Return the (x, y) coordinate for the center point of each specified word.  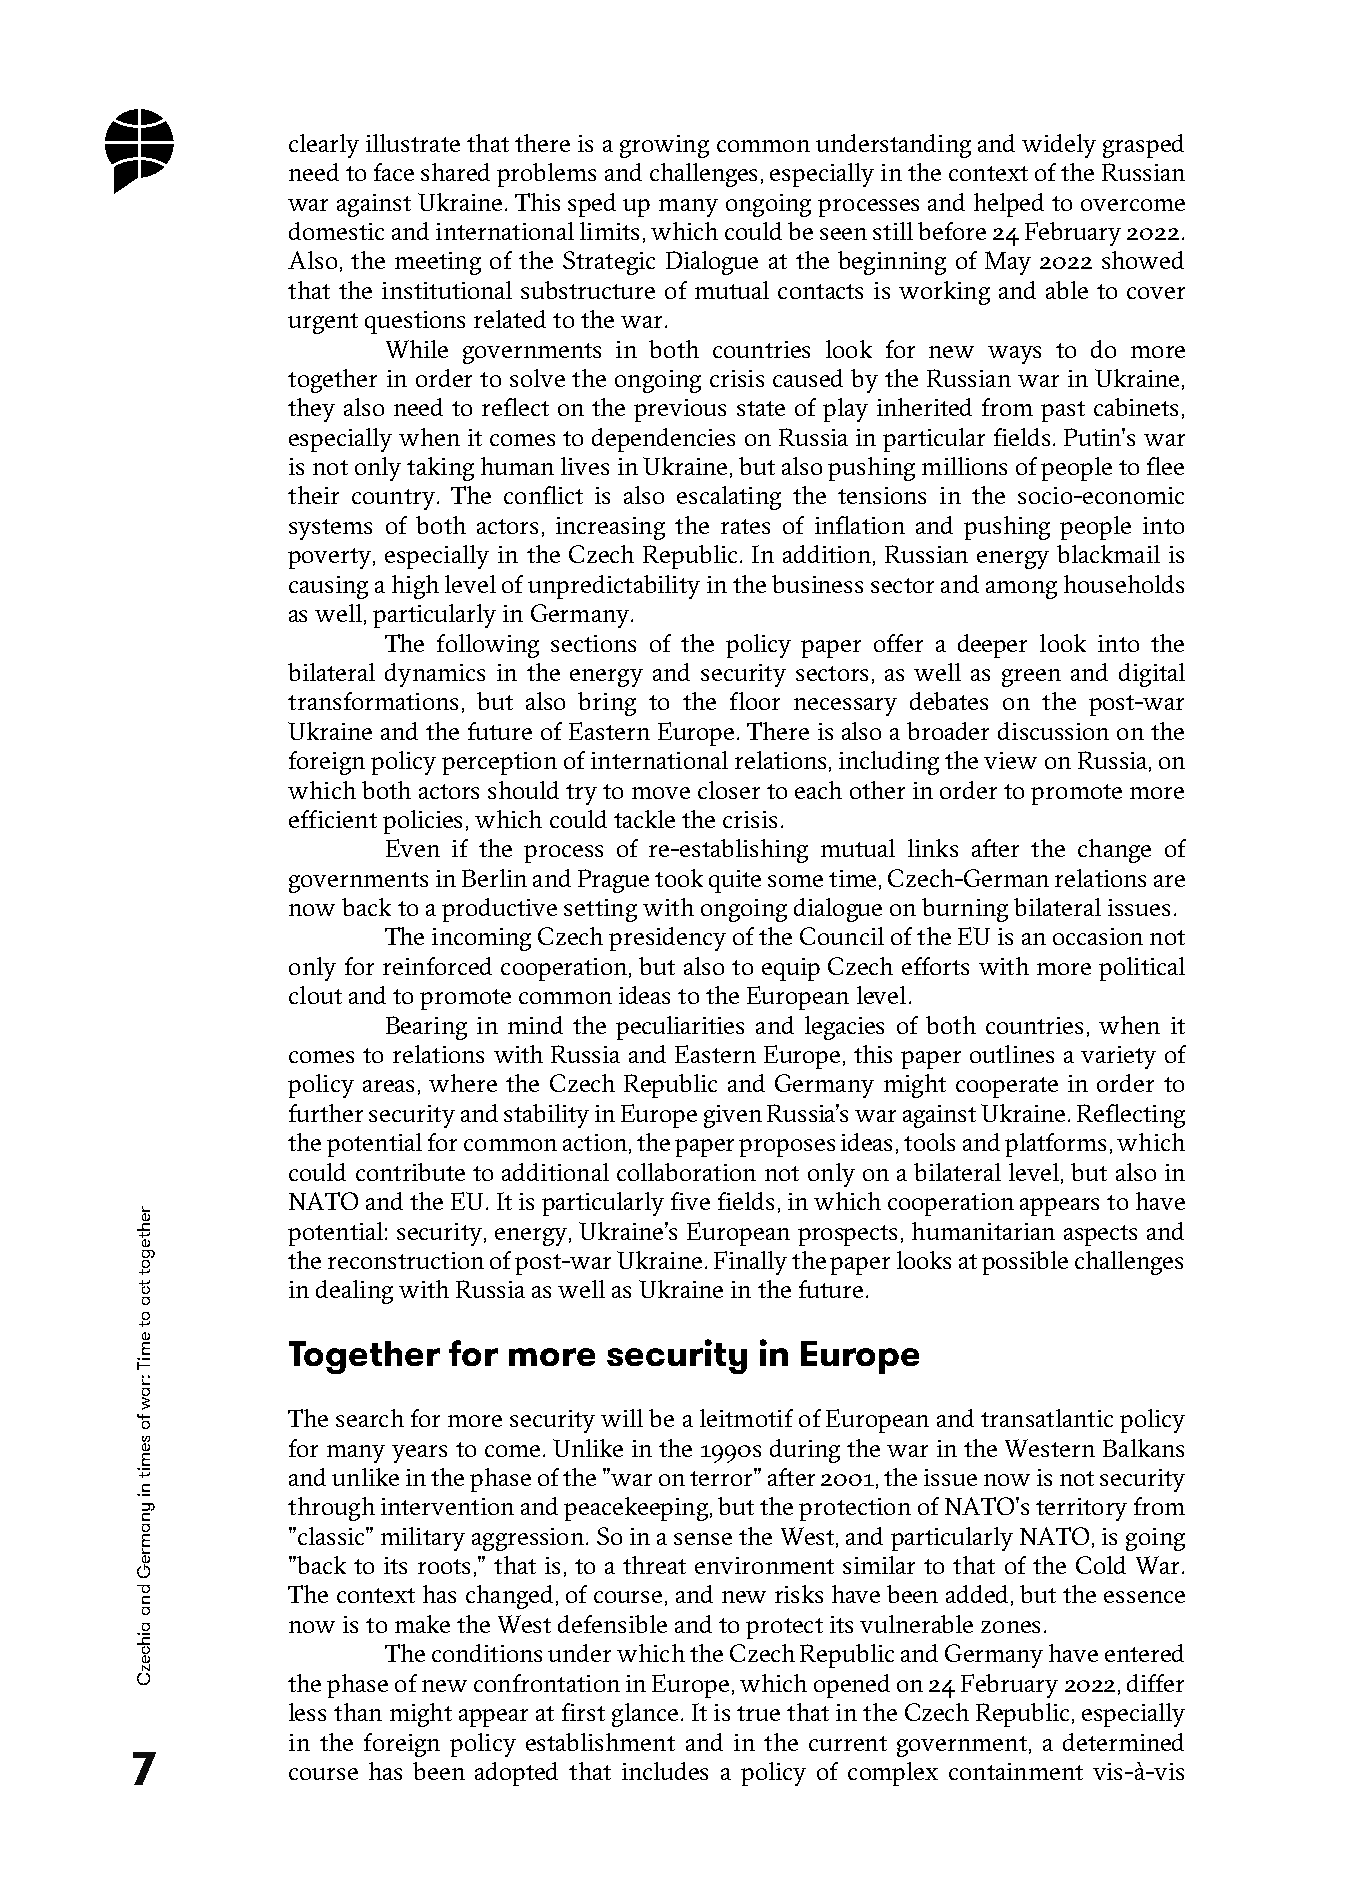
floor (755, 701)
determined (1123, 1742)
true (758, 1713)
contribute (410, 1172)
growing (664, 146)
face (394, 172)
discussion (1053, 731)
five (690, 1201)
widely (1059, 146)
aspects (1100, 1235)
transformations (373, 701)
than (358, 1712)
